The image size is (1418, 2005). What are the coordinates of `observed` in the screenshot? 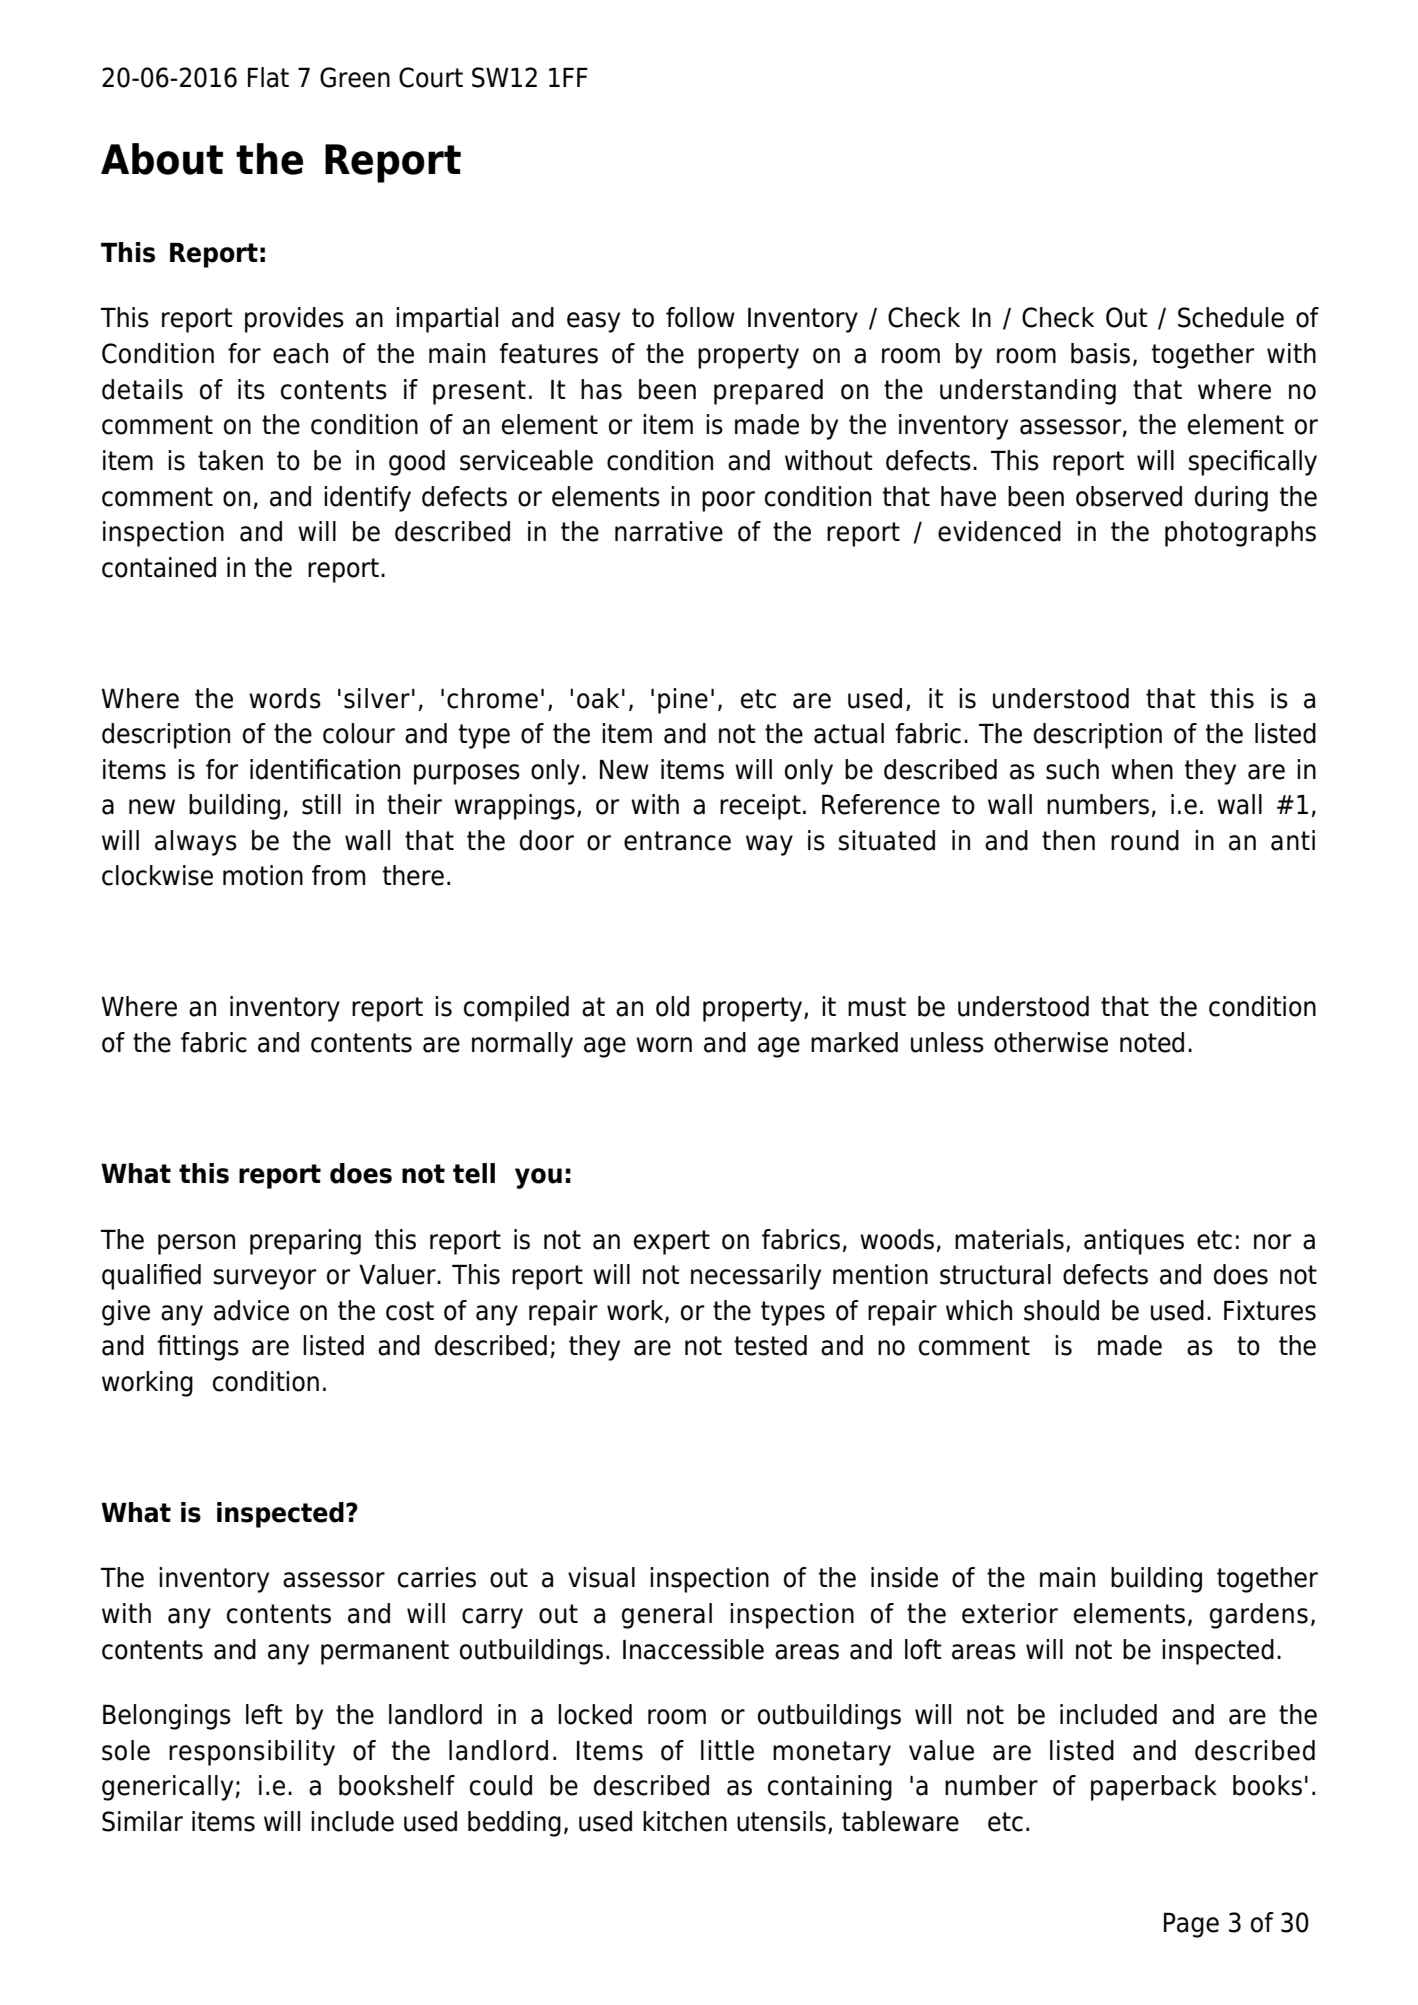 It's located at (1129, 496).
